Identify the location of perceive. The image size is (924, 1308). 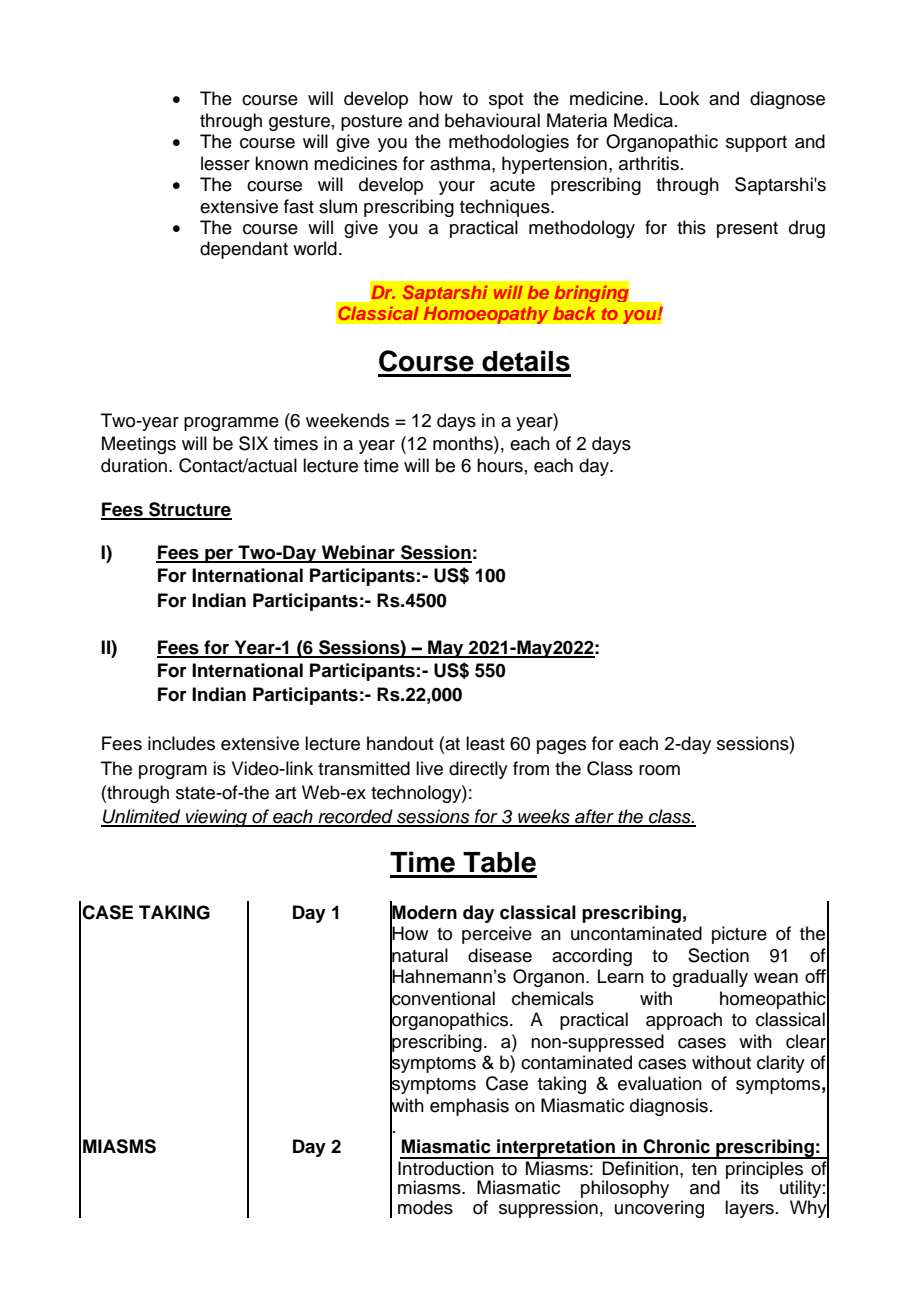
(497, 935).
